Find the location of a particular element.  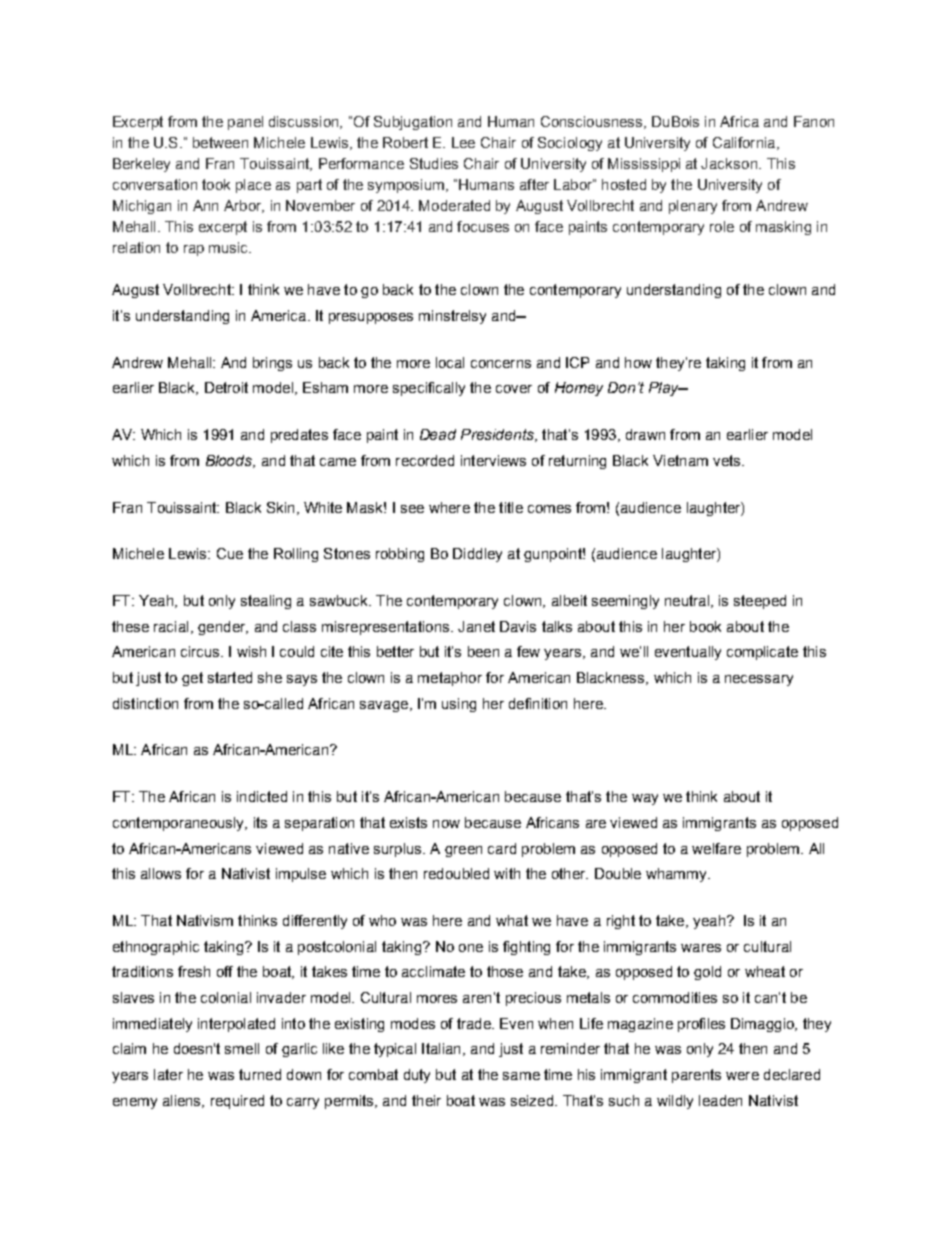

California is located at coordinates (745, 143).
